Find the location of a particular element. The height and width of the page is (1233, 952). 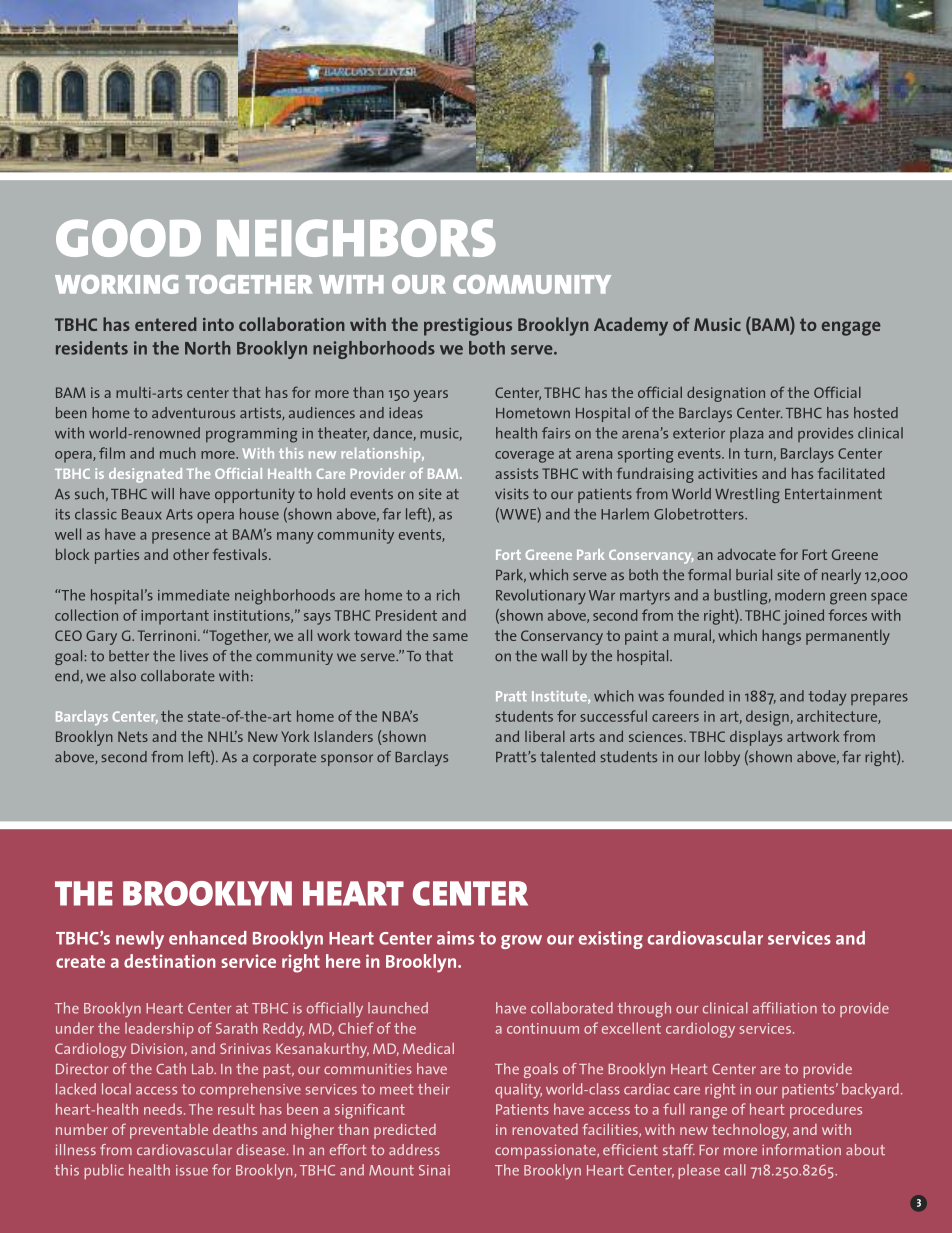

engage is located at coordinates (851, 328).
